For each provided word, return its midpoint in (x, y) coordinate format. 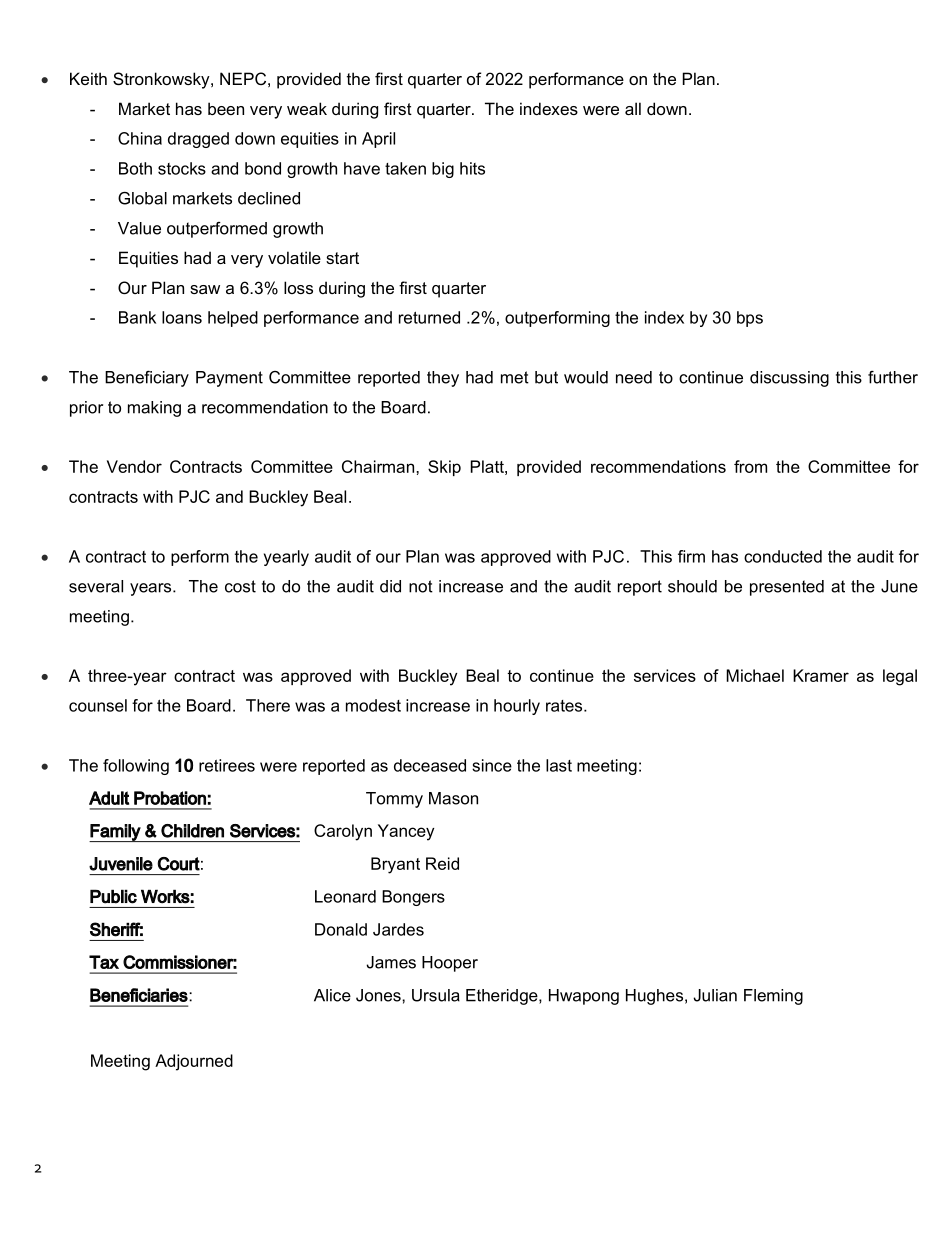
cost (240, 586)
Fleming (773, 997)
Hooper (450, 964)
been (226, 108)
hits (472, 168)
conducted (783, 556)
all (633, 108)
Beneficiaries (140, 995)
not (421, 586)
